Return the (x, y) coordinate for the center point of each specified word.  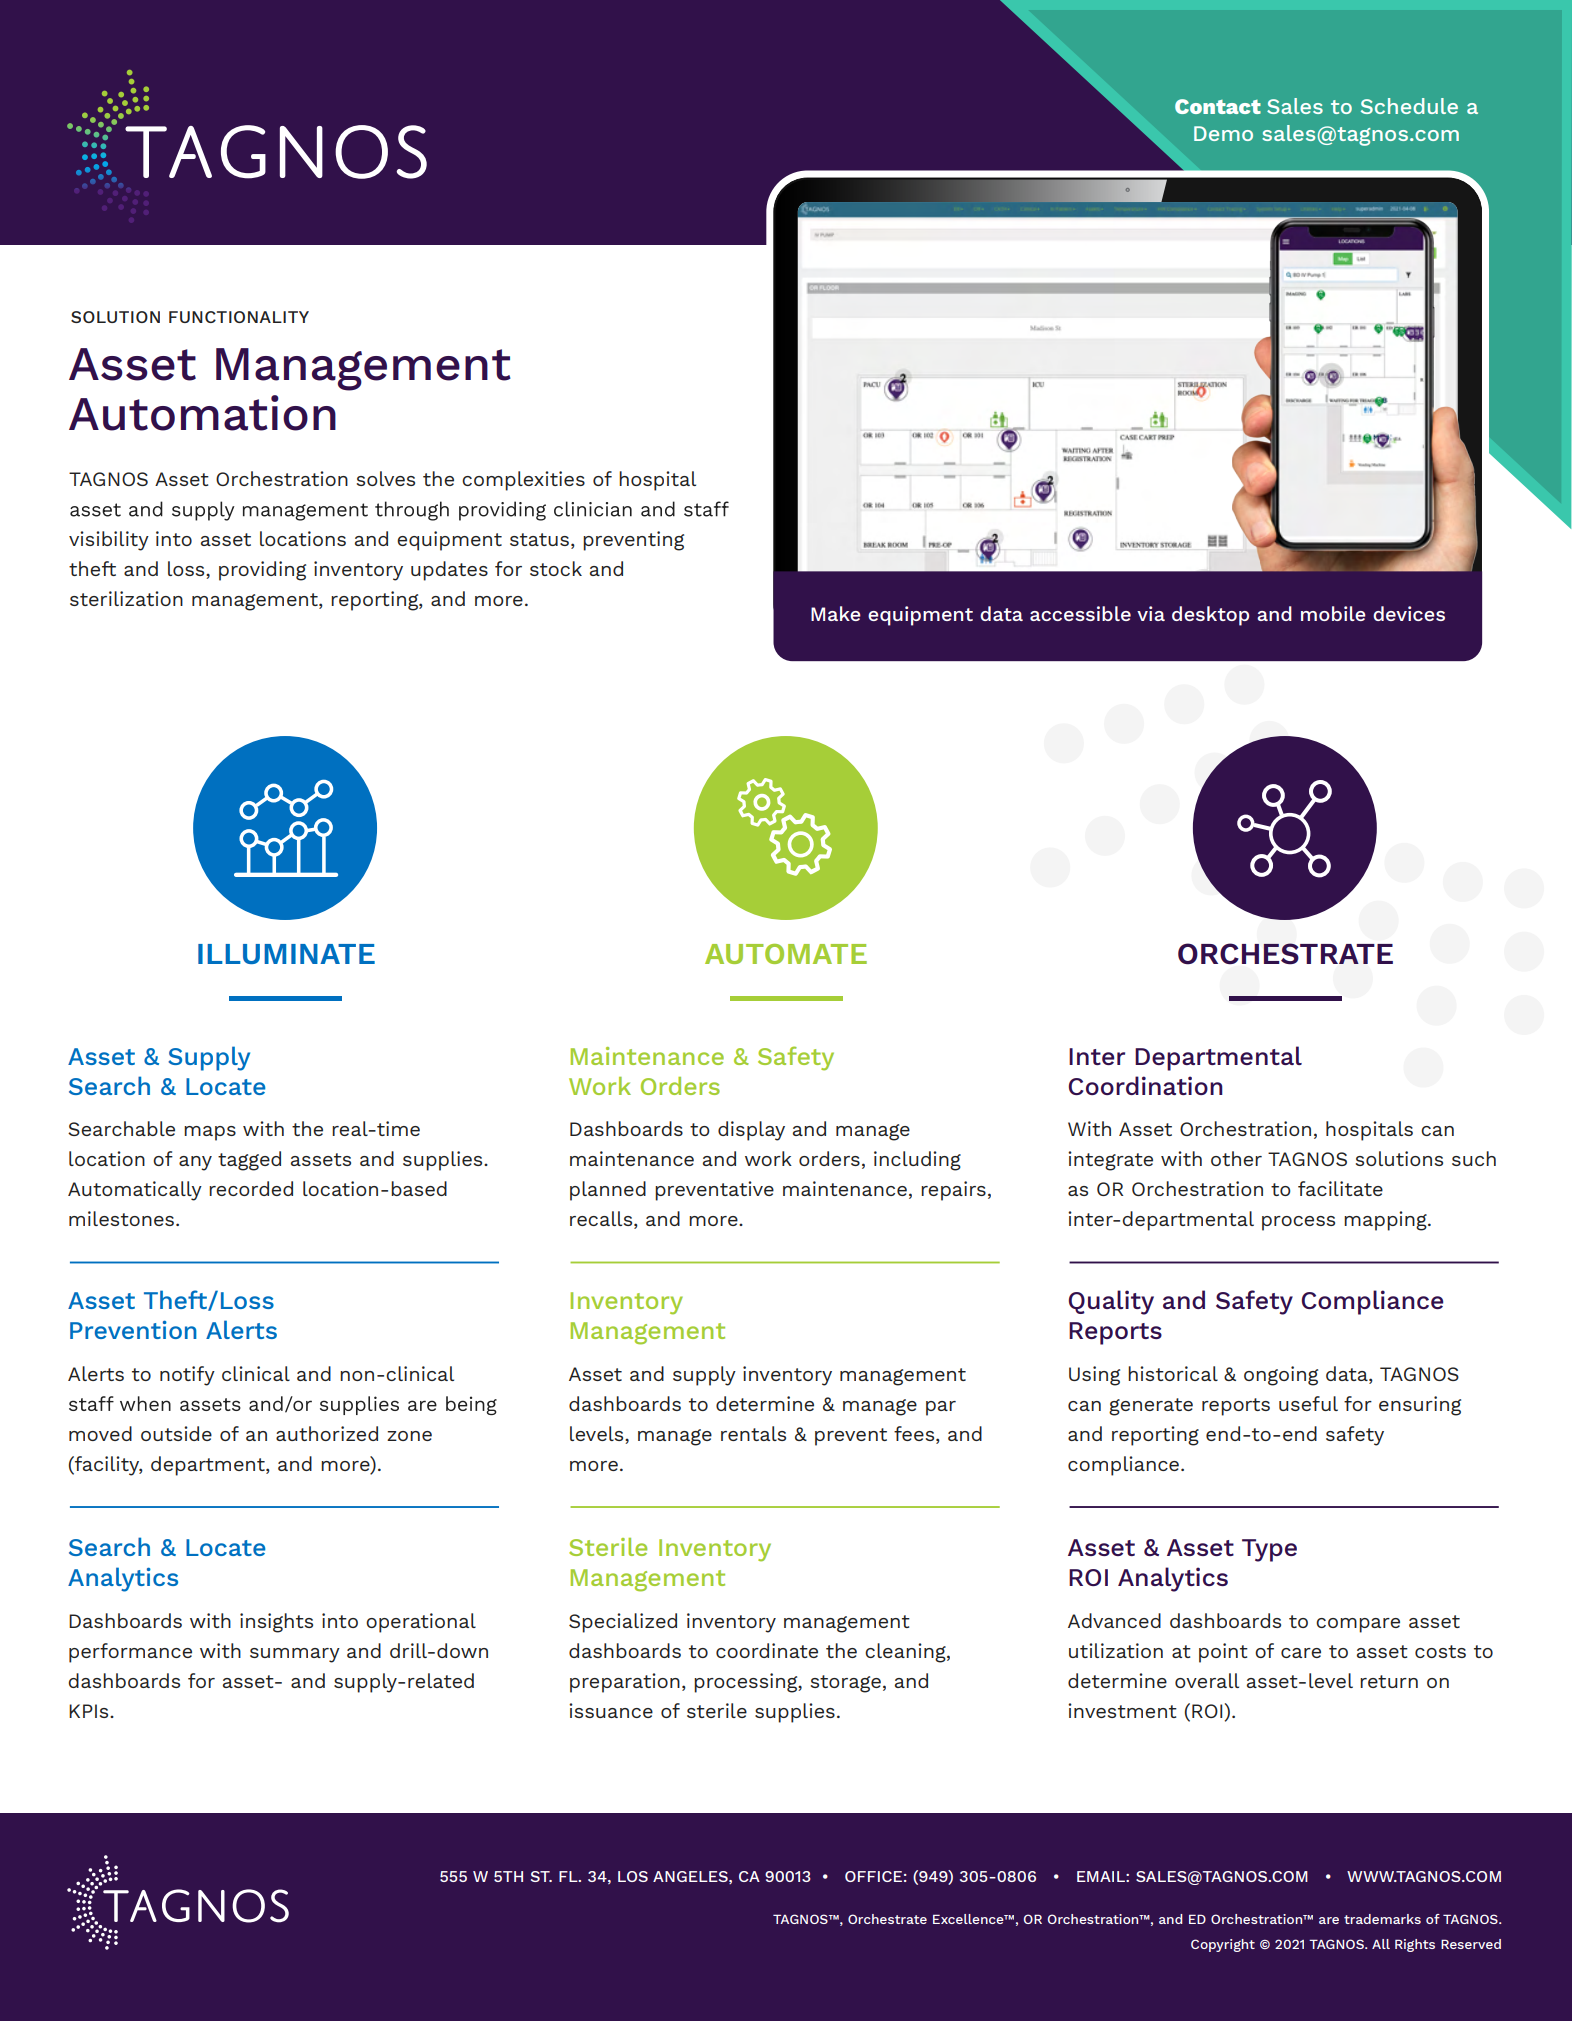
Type (1269, 1550)
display (751, 1131)
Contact (1218, 106)
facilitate (1340, 1188)
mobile (1333, 613)
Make (836, 613)
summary (295, 1655)
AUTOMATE (786, 954)
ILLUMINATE (286, 954)
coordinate (767, 1650)
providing (262, 571)
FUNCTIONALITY (239, 317)
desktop (1210, 616)
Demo (1223, 133)
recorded (251, 1188)
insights (276, 1623)
